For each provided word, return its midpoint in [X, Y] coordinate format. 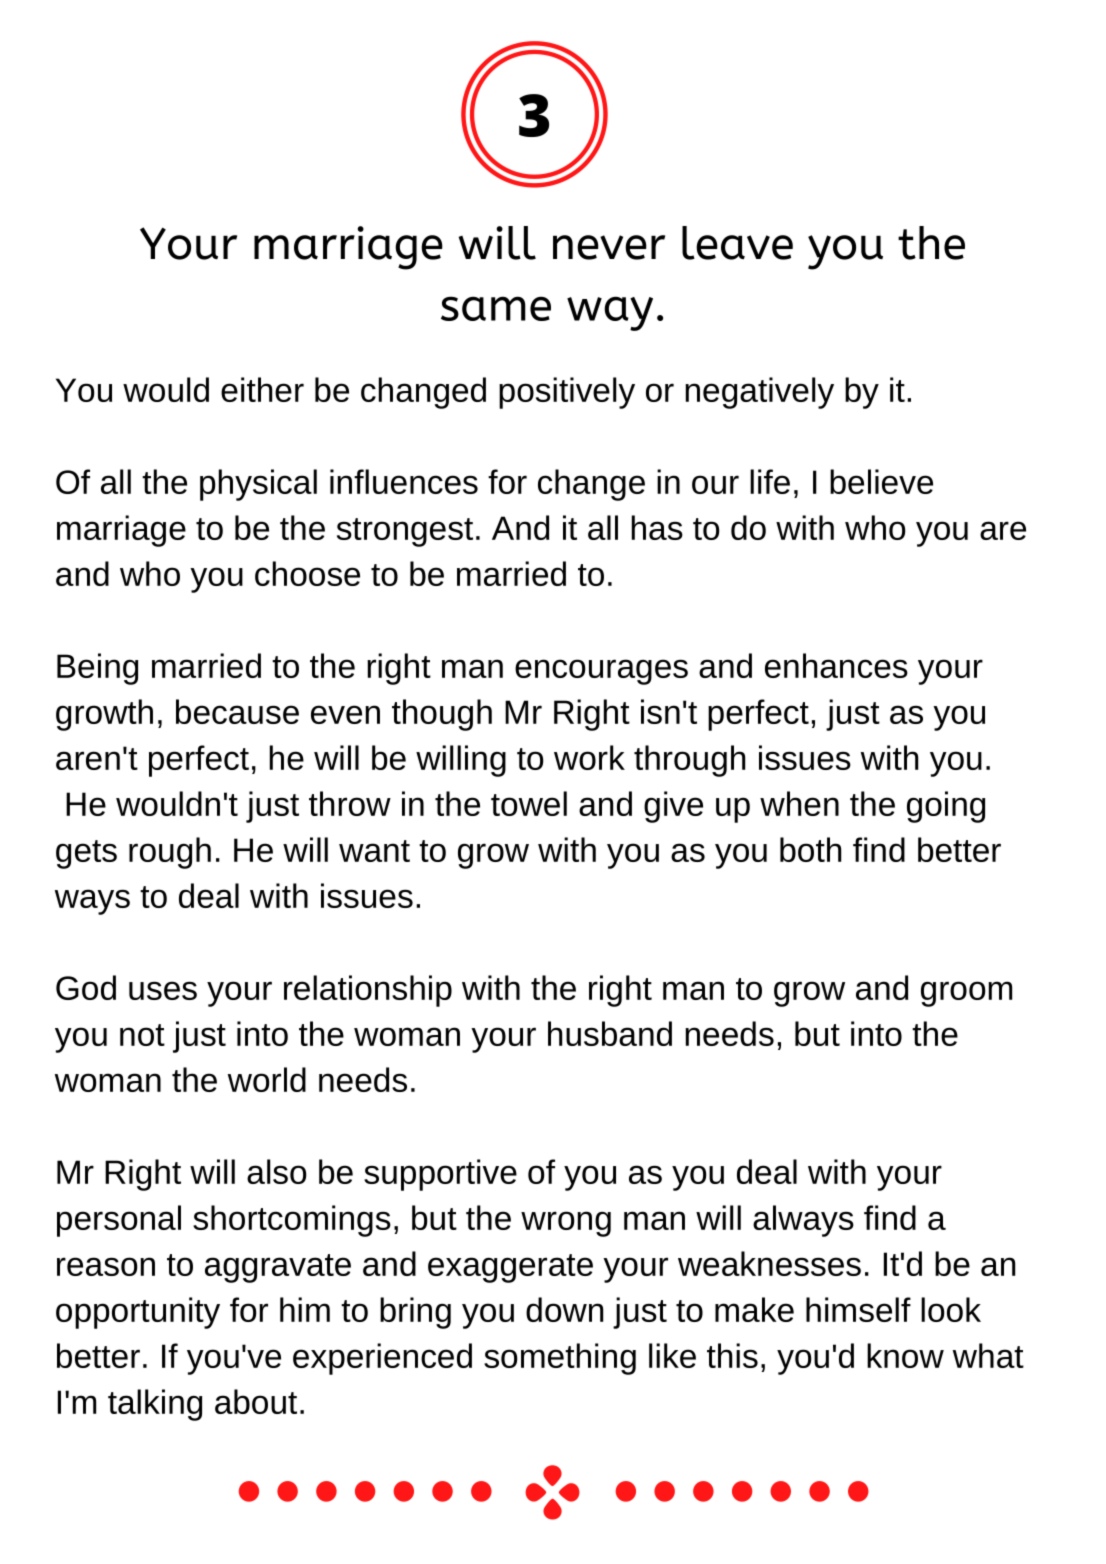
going [946, 807]
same [496, 308]
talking [155, 1405]
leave [737, 243]
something [560, 1359]
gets [86, 854]
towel [529, 803]
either [262, 389]
